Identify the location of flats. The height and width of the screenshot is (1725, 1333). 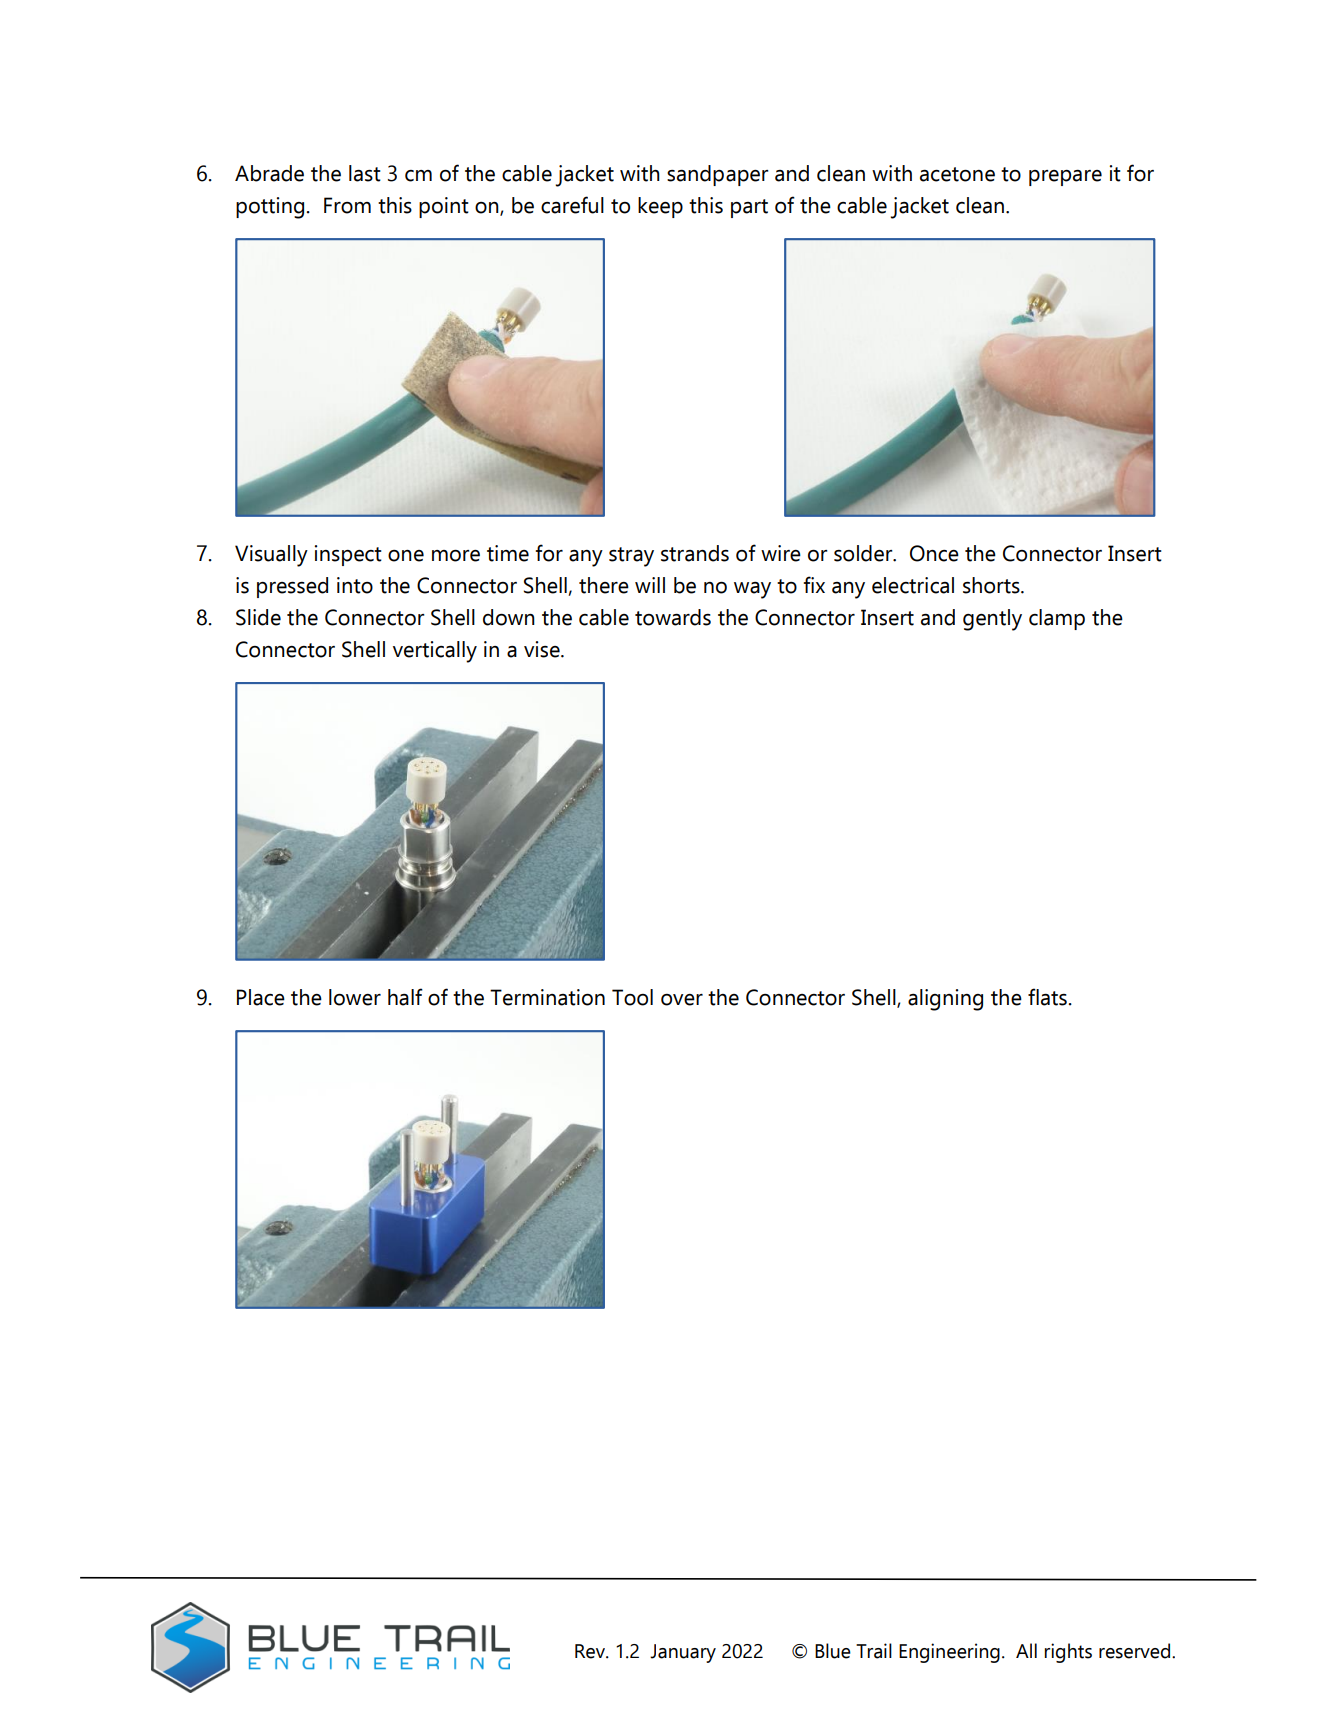
(1047, 997).
